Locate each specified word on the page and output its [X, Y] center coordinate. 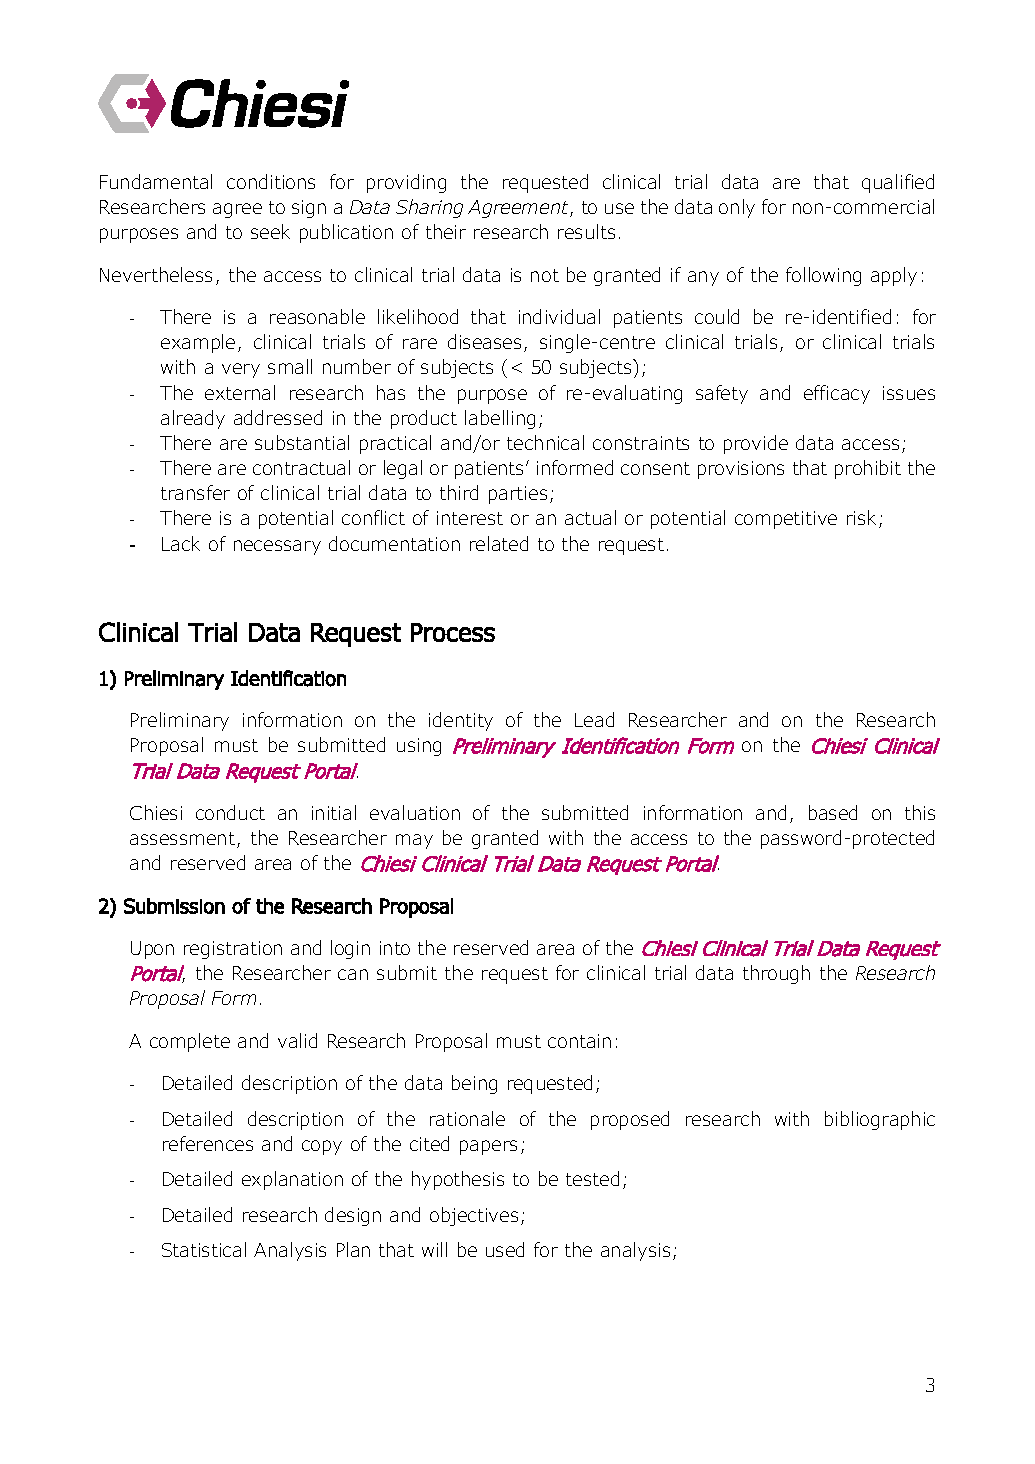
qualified [898, 183]
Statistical [204, 1249]
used [505, 1249]
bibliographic [880, 1120]
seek [270, 231]
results [586, 231]
